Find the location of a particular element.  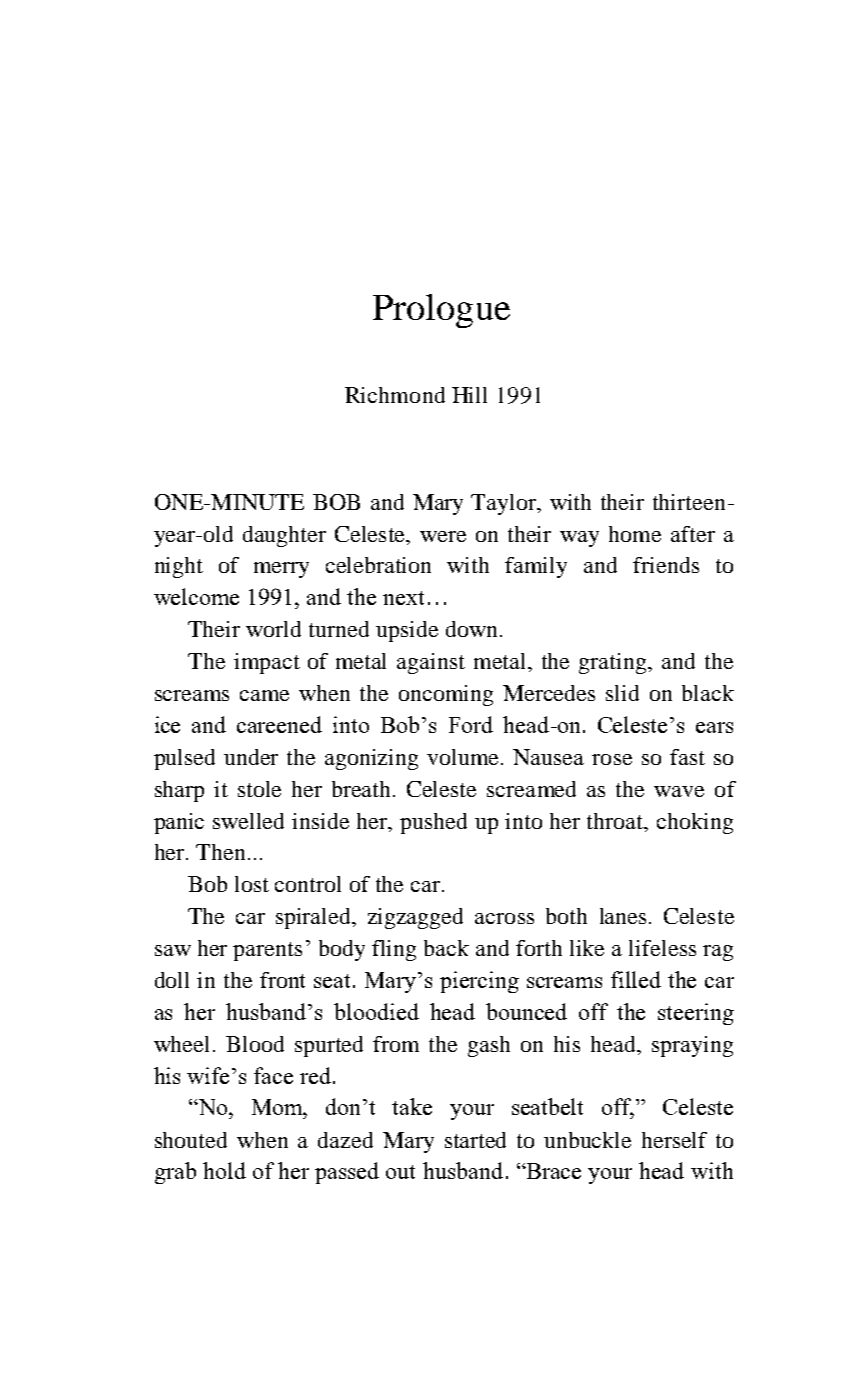

home is located at coordinates (635, 534).
